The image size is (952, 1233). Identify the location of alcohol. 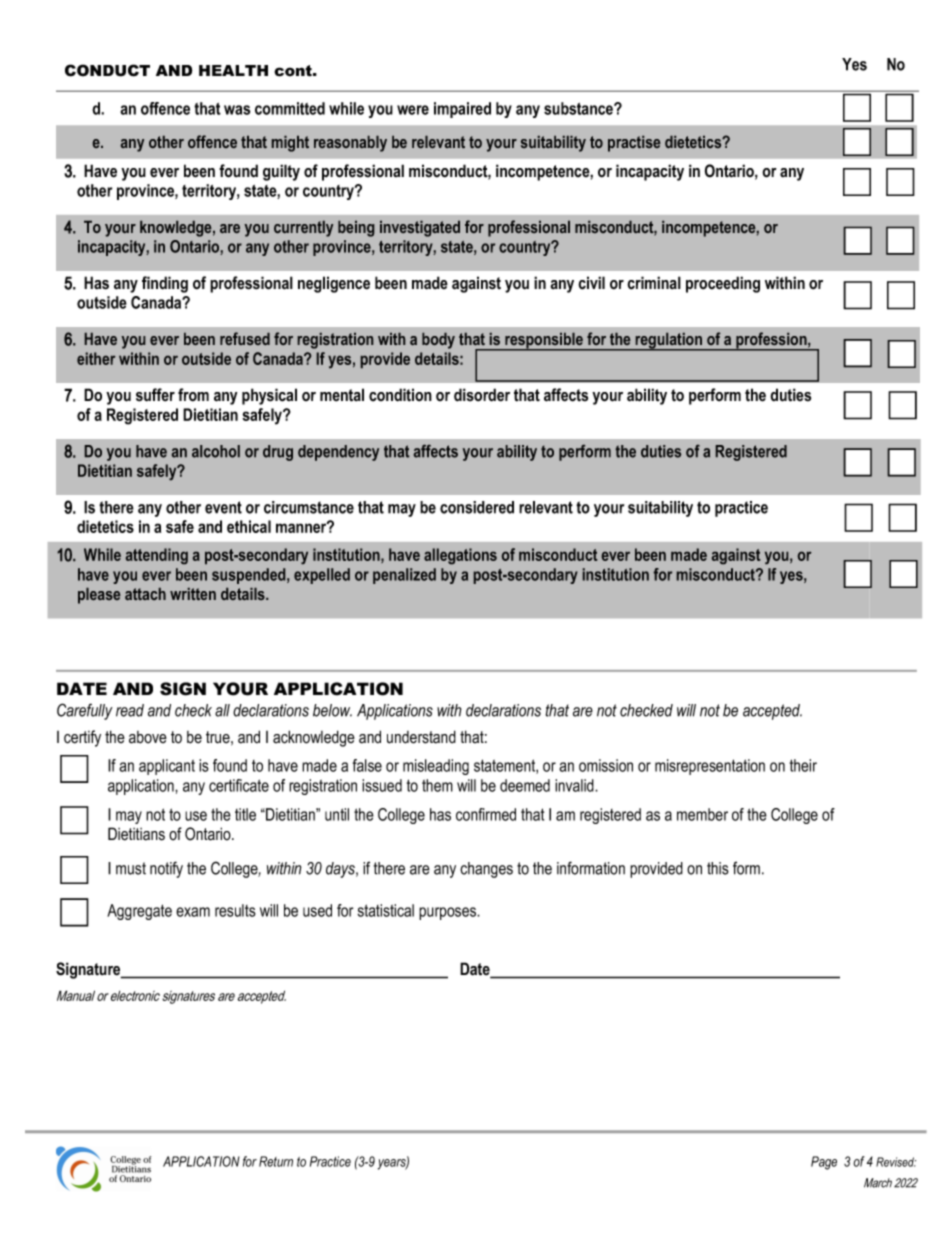
(216, 451).
